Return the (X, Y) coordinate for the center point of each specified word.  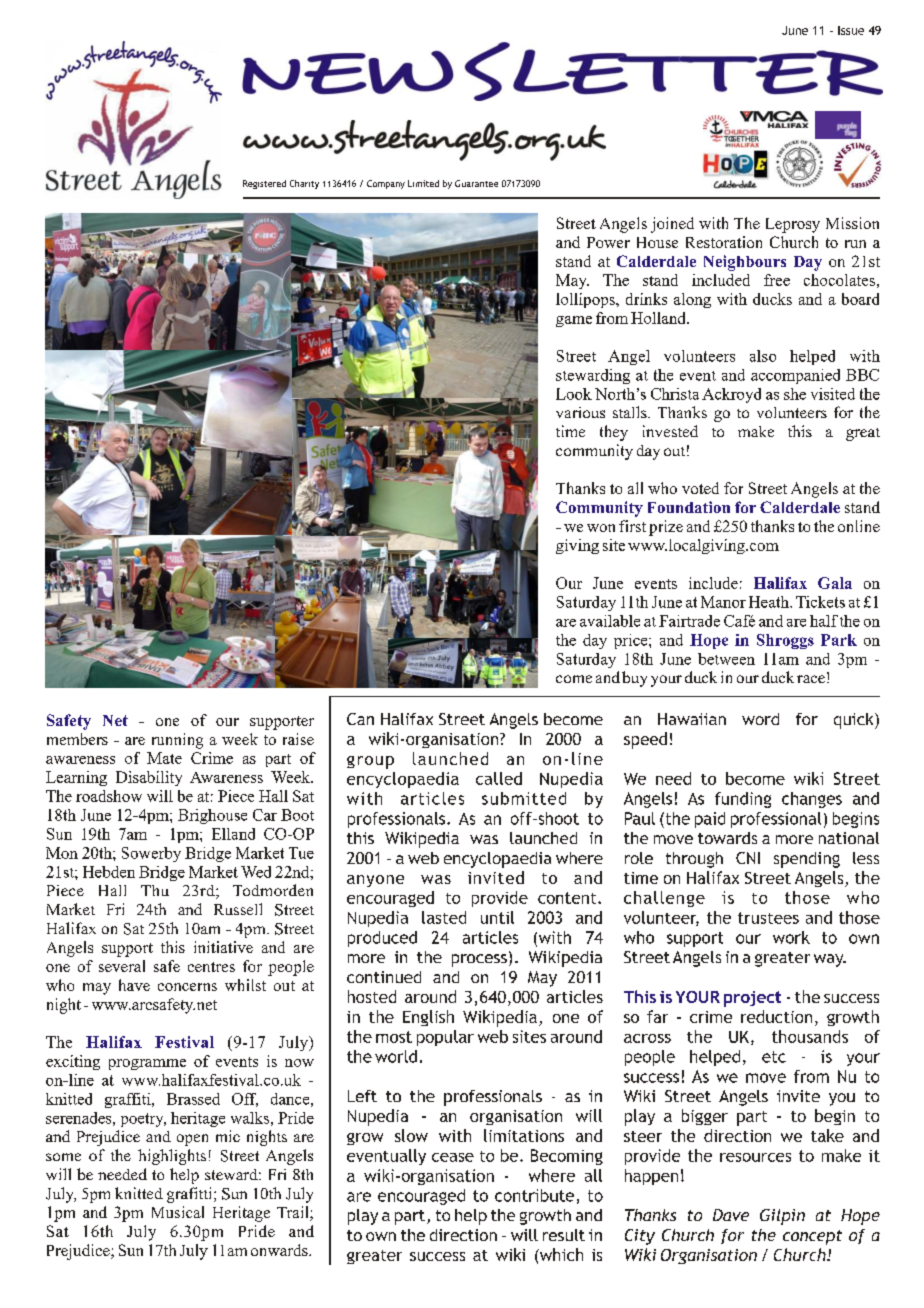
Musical (178, 1212)
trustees (768, 918)
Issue (851, 30)
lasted (444, 917)
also (763, 356)
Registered (264, 184)
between (726, 659)
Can (360, 719)
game (574, 321)
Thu (155, 890)
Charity (304, 184)
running (177, 741)
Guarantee (476, 183)
